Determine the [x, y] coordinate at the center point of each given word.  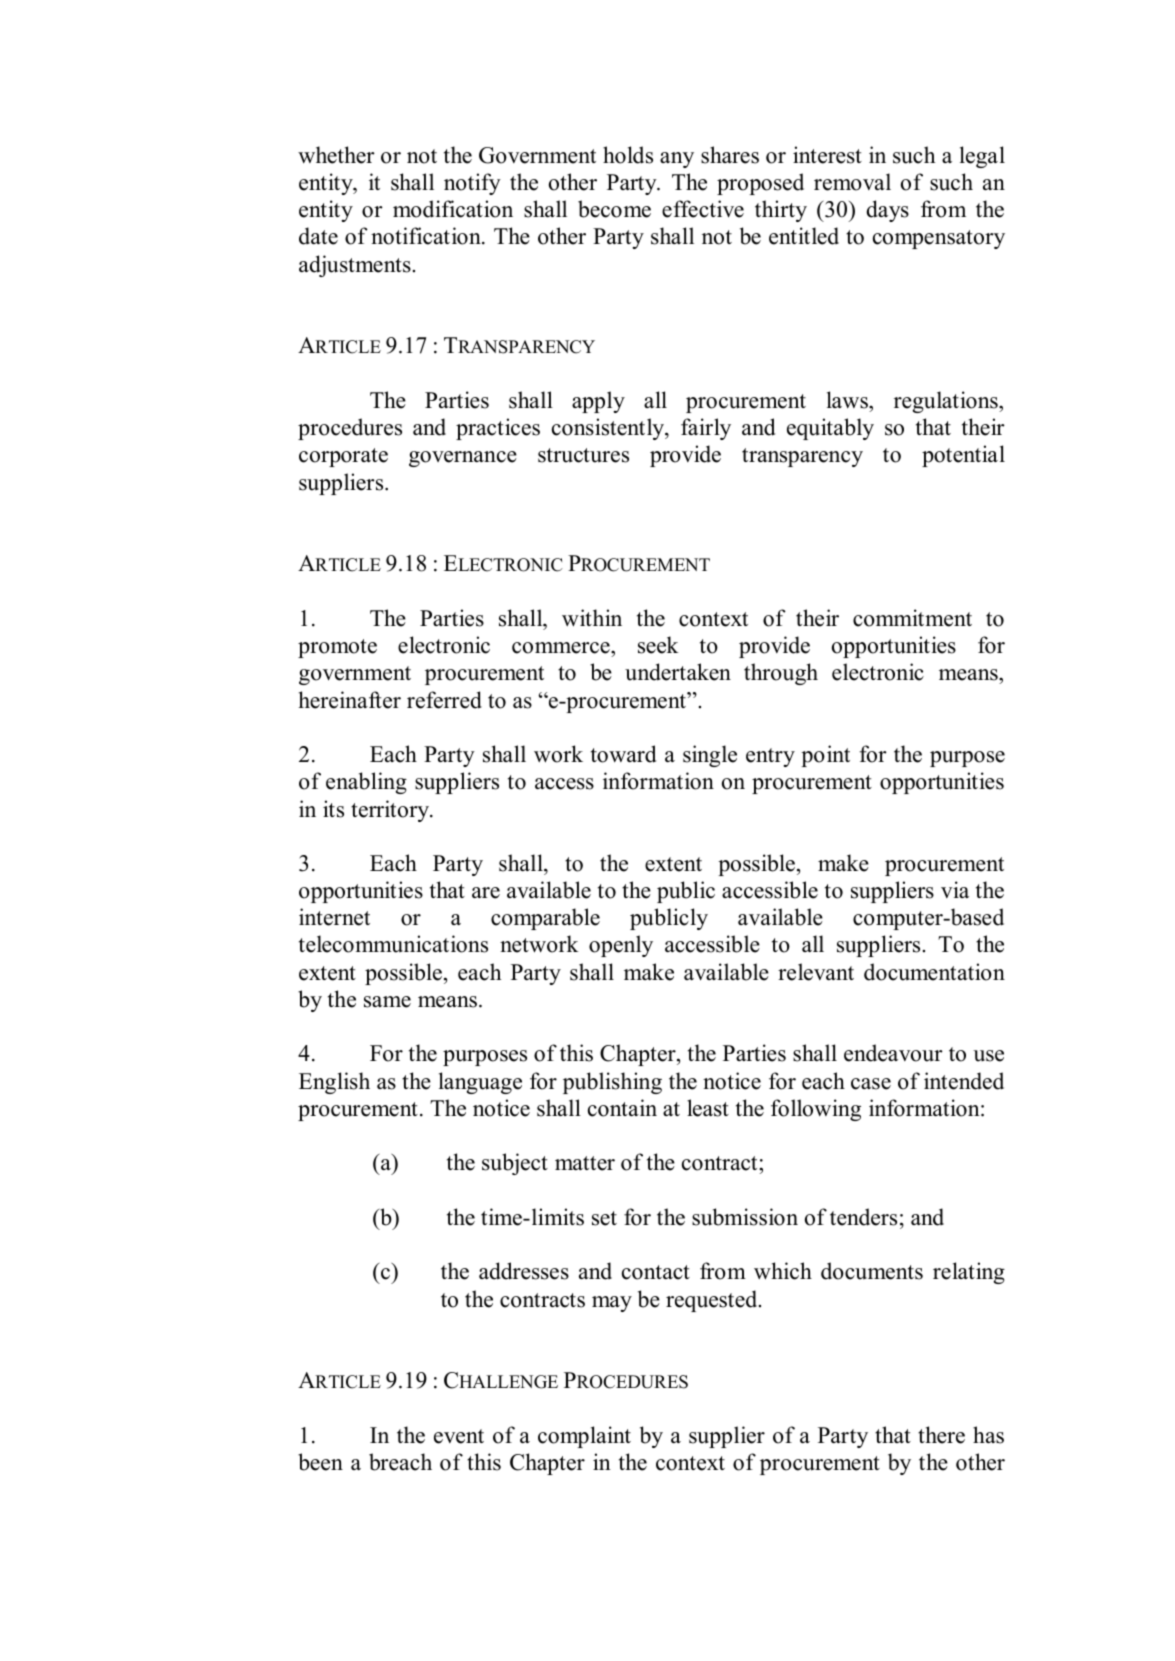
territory [391, 811]
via [955, 889]
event [459, 1436]
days [887, 211]
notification [427, 236]
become [614, 209]
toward [624, 754]
